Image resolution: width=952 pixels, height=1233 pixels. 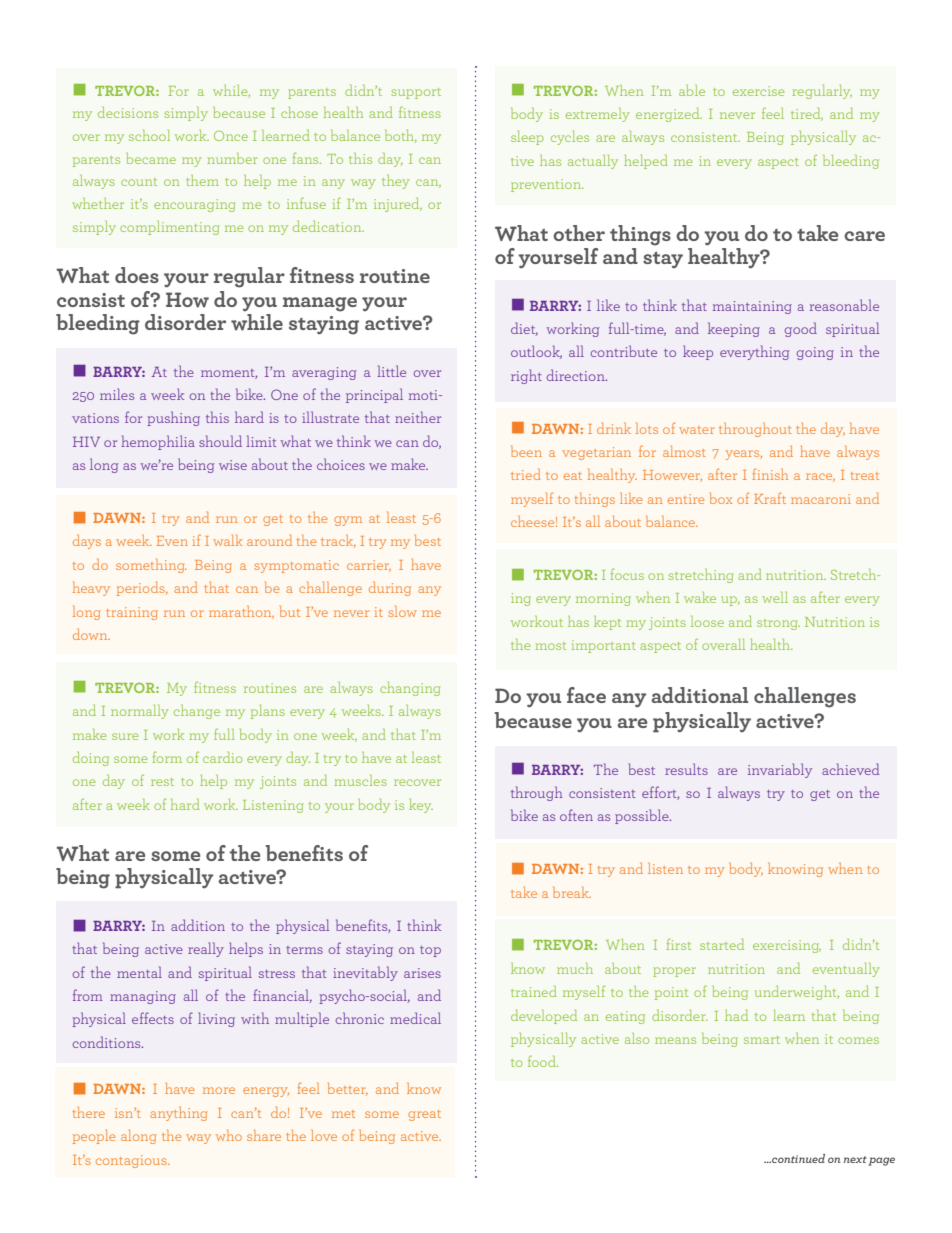 I want to click on really, so click(x=206, y=949).
